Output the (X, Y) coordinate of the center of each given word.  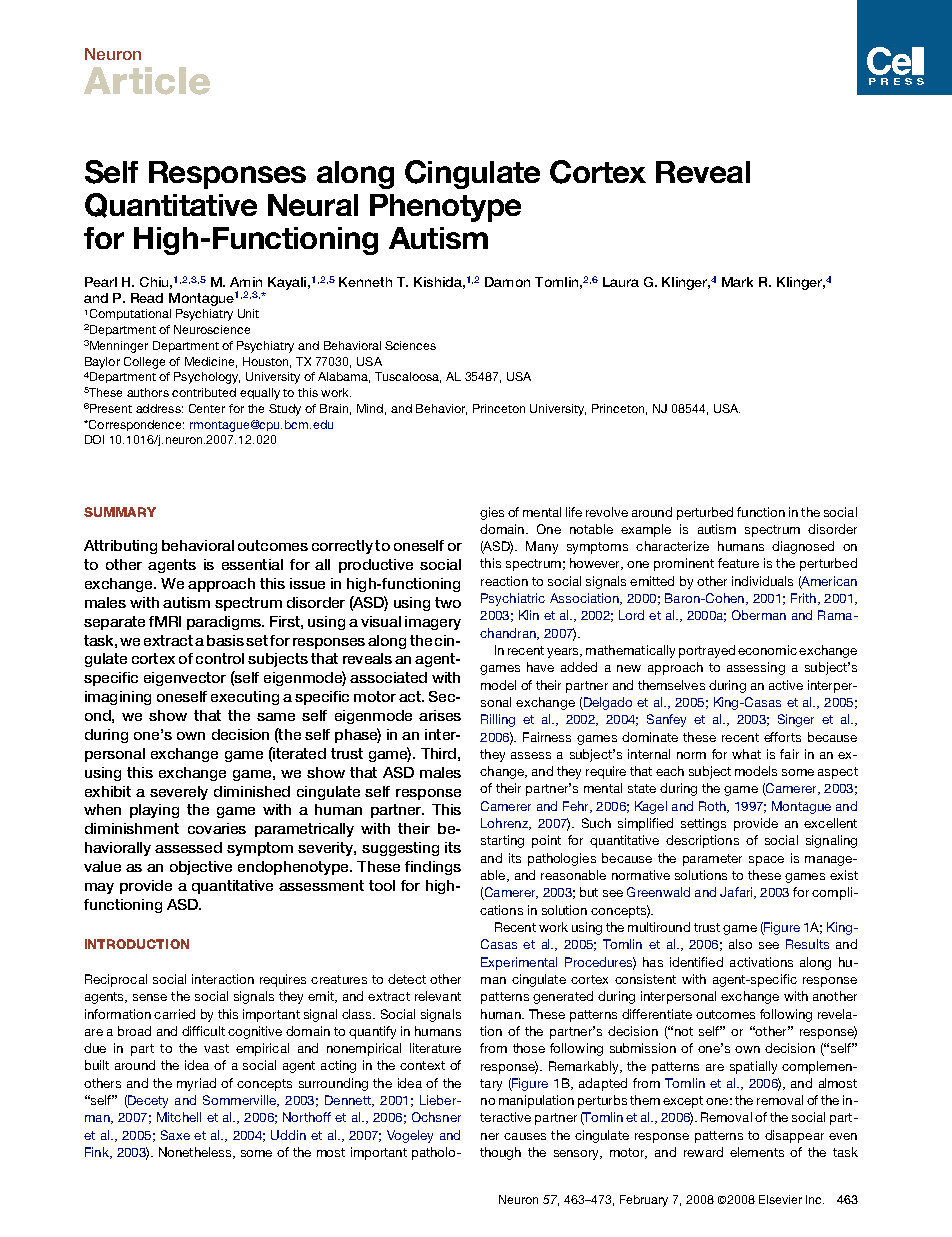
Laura (621, 282)
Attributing (120, 547)
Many (542, 547)
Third (438, 753)
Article (147, 81)
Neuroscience (212, 329)
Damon (507, 282)
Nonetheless (196, 1153)
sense (150, 997)
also (740, 944)
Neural (313, 205)
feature (738, 563)
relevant (438, 996)
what (746, 754)
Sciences (410, 345)
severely (179, 793)
